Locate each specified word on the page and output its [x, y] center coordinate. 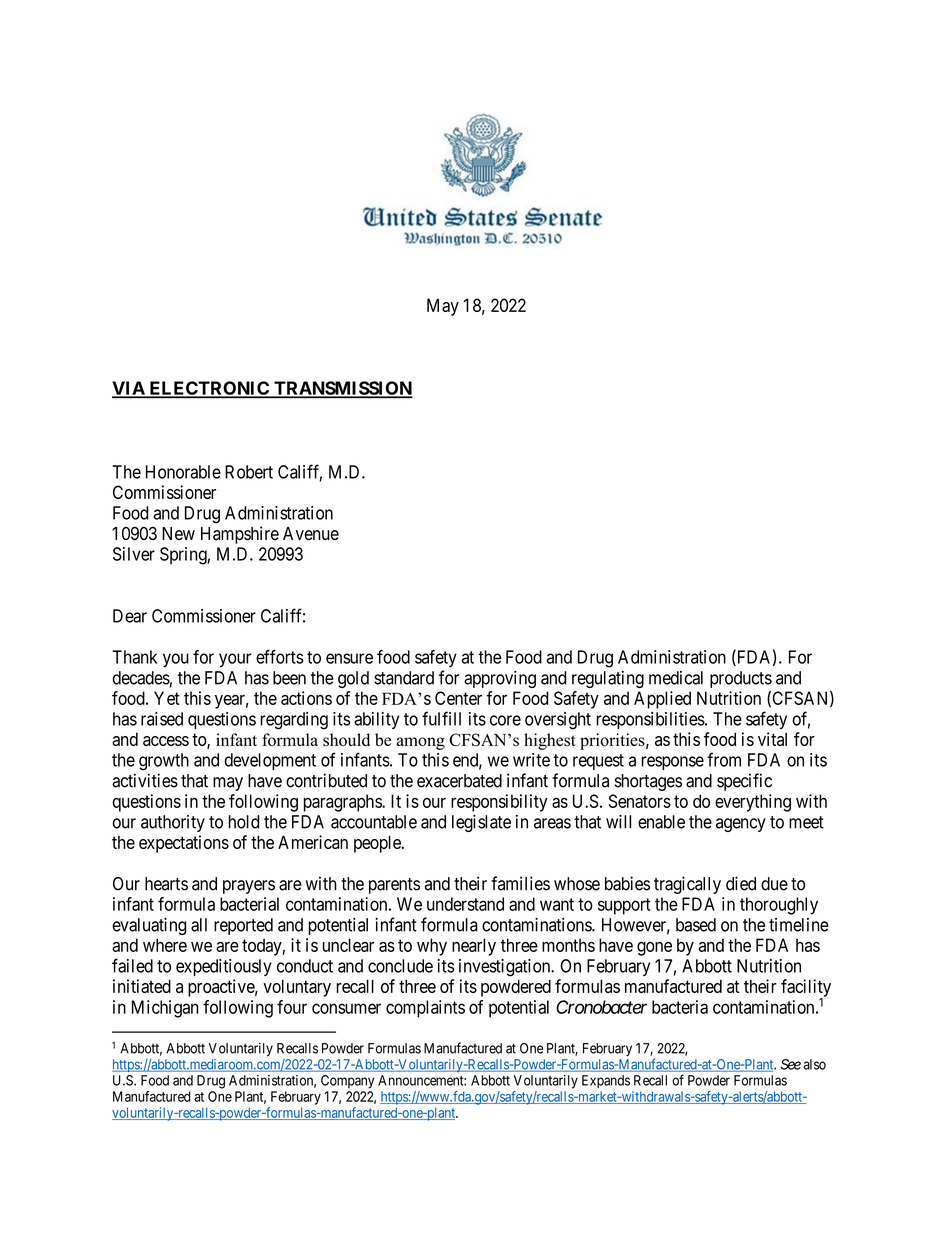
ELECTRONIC [209, 389]
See [791, 1064]
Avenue [311, 534]
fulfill [441, 718]
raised [162, 719]
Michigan [165, 1009]
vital [772, 739]
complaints [425, 1009]
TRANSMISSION [342, 389]
